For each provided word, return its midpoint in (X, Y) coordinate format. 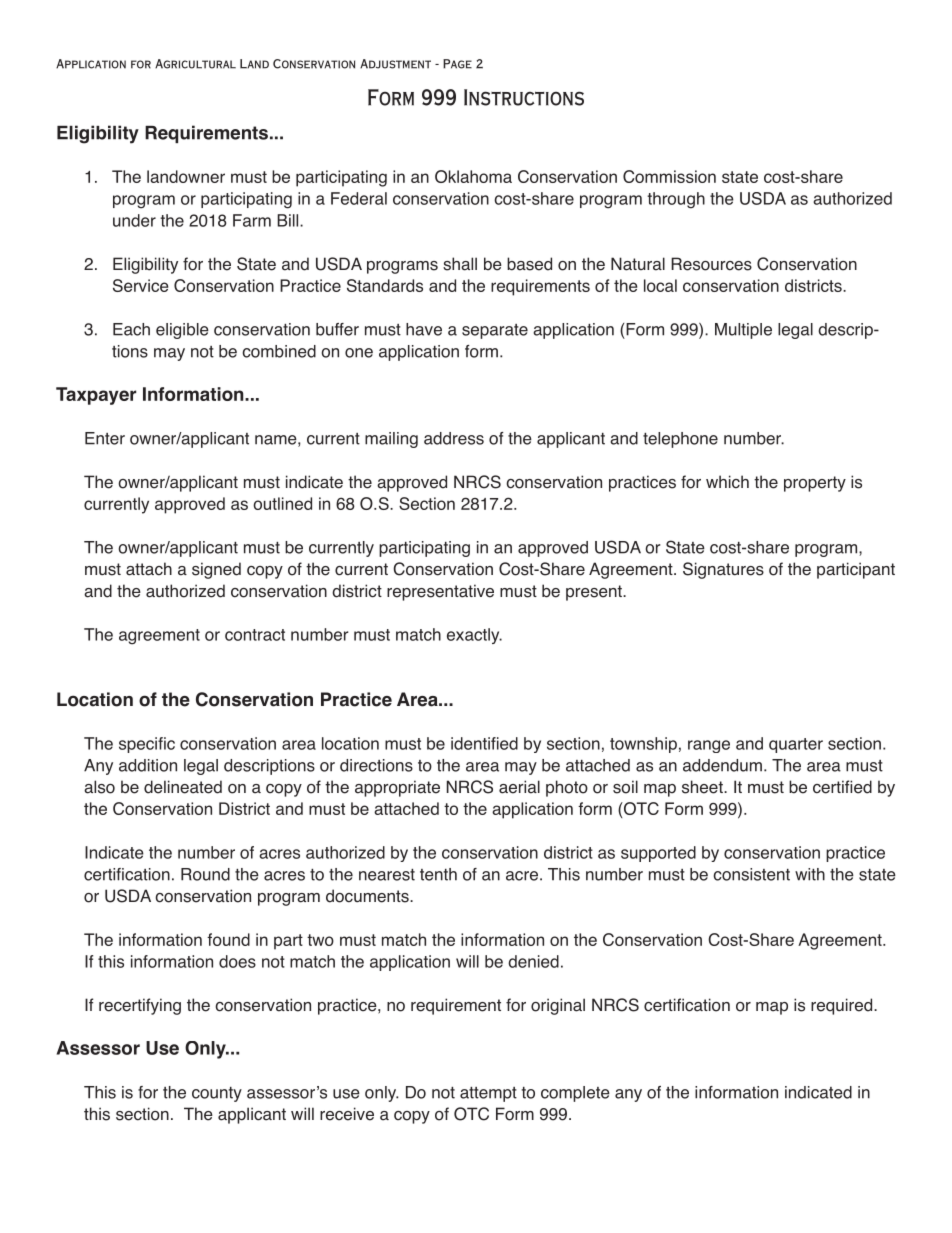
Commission (669, 176)
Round (205, 874)
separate (495, 331)
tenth (438, 874)
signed (216, 570)
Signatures (723, 570)
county (217, 1094)
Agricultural (195, 64)
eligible (182, 331)
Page (457, 64)
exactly (474, 636)
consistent (751, 874)
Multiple (743, 331)
